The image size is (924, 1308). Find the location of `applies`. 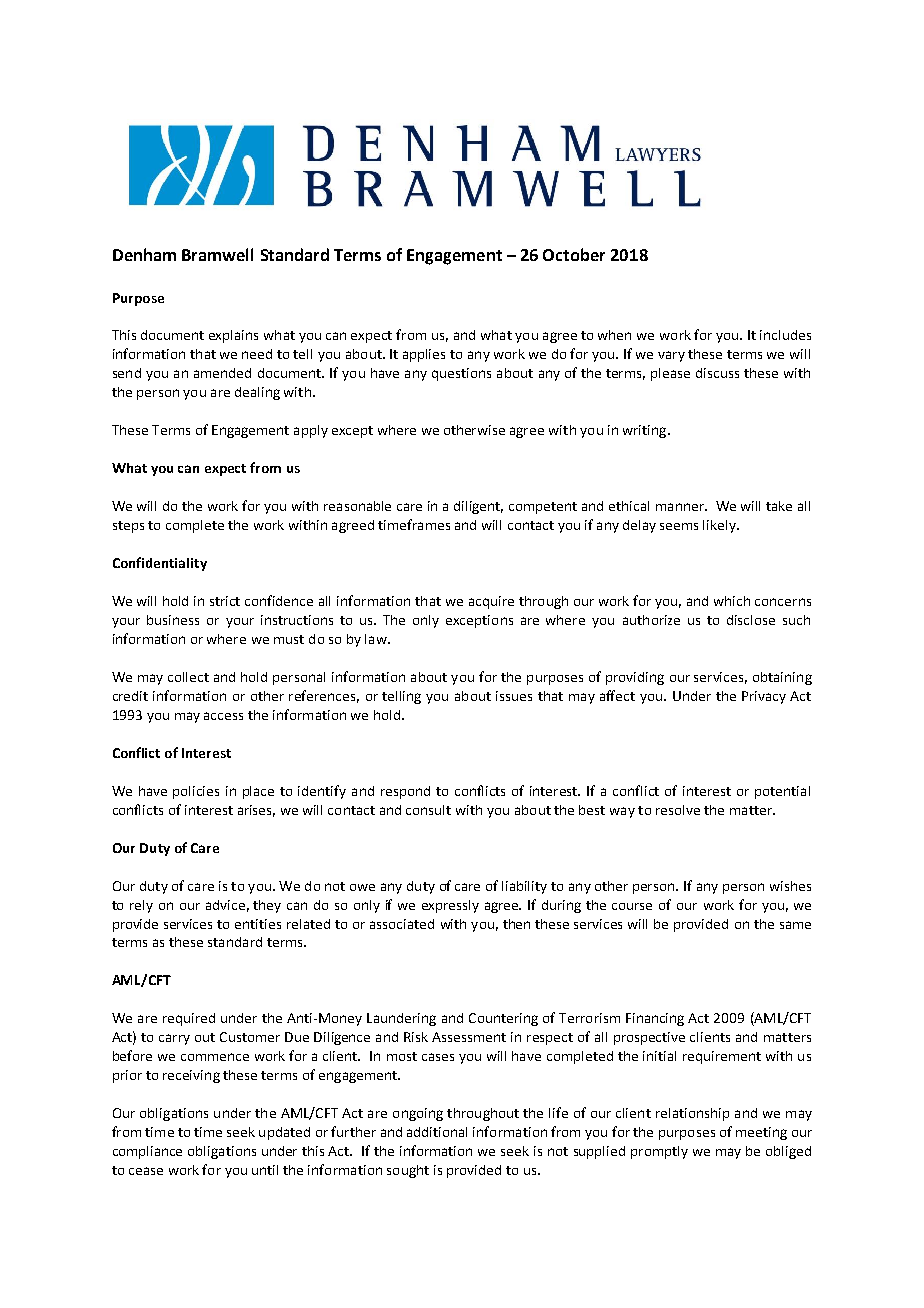

applies is located at coordinates (424, 355).
